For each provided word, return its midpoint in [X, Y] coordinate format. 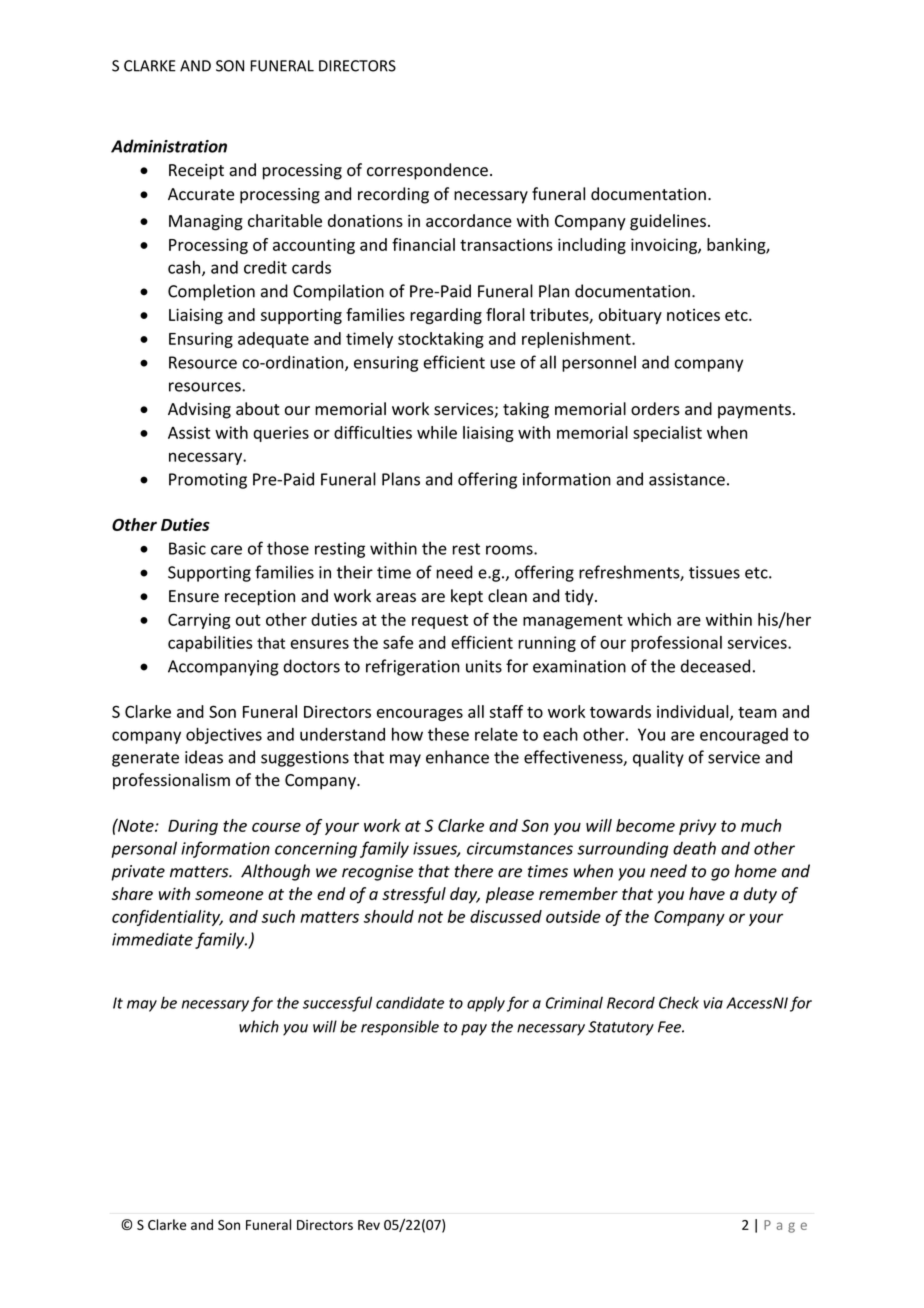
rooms [510, 550]
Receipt [196, 172]
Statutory [621, 1028]
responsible [400, 1028]
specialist [667, 434]
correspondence [427, 171]
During [193, 827]
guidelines [668, 222]
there [474, 871]
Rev [369, 1225]
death [694, 848]
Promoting [208, 481]
